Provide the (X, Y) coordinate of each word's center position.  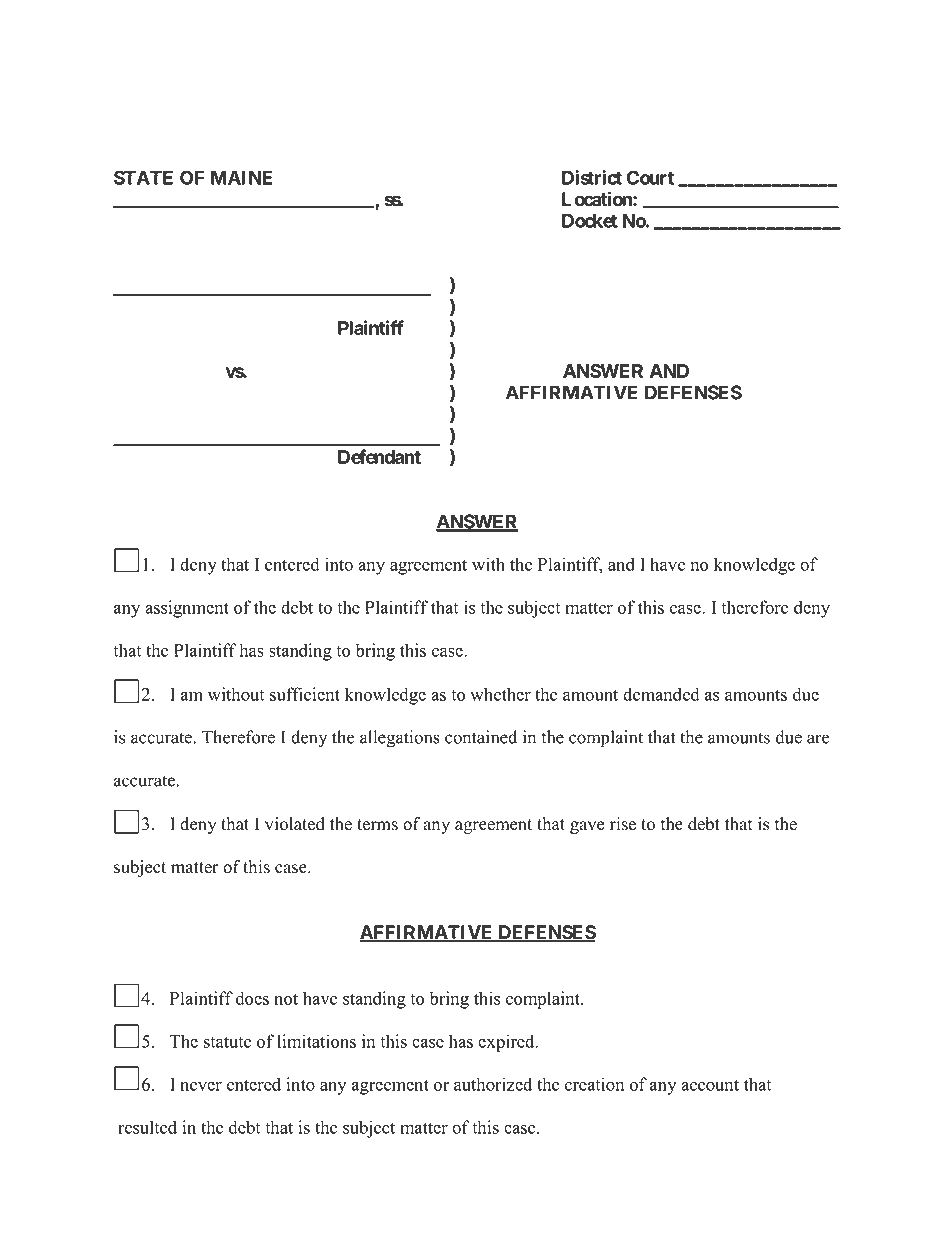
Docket (590, 221)
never (201, 1086)
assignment (187, 609)
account (710, 1085)
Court (650, 177)
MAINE (241, 178)
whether (500, 694)
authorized (493, 1084)
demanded (661, 694)
